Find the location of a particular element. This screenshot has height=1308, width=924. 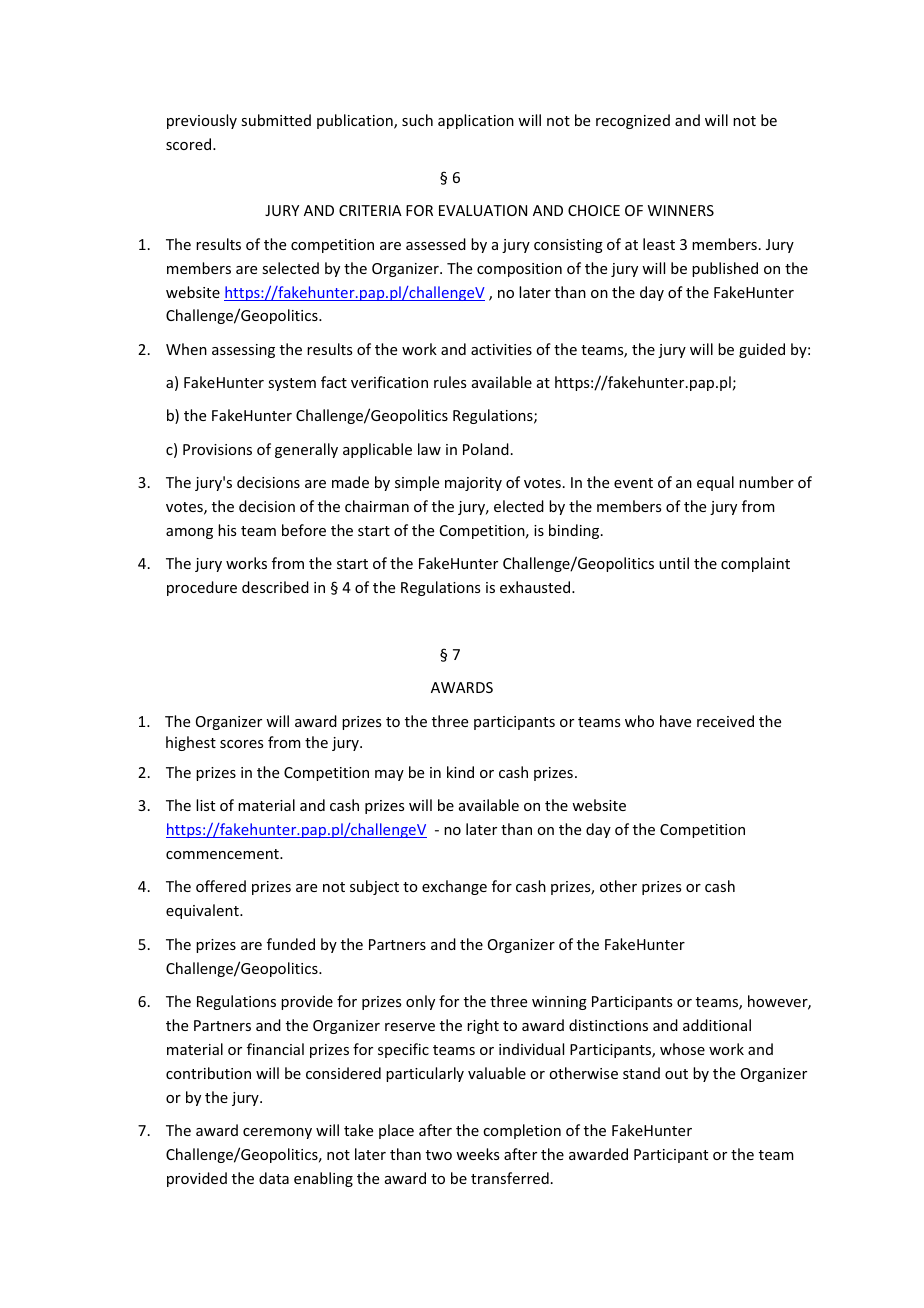

submitted is located at coordinates (276, 120).
